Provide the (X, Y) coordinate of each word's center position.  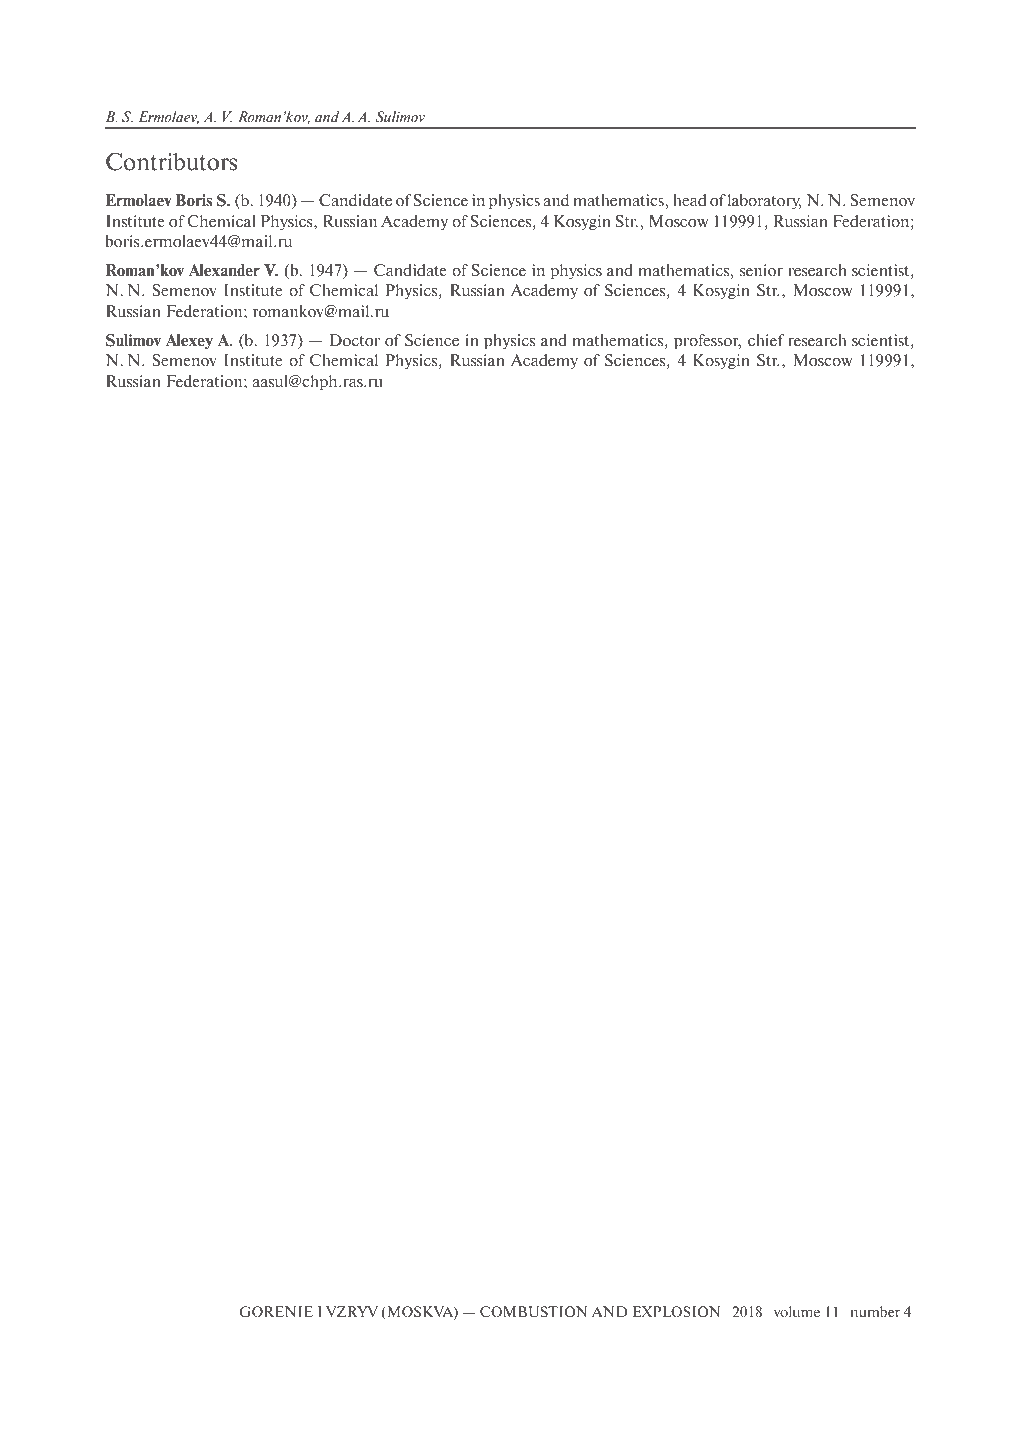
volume (797, 1311)
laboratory (764, 201)
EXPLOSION (676, 1312)
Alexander (224, 270)
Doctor (354, 340)
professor (707, 341)
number (875, 1312)
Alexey (189, 342)
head (689, 200)
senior (761, 270)
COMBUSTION (533, 1312)
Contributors (171, 162)
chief (766, 340)
